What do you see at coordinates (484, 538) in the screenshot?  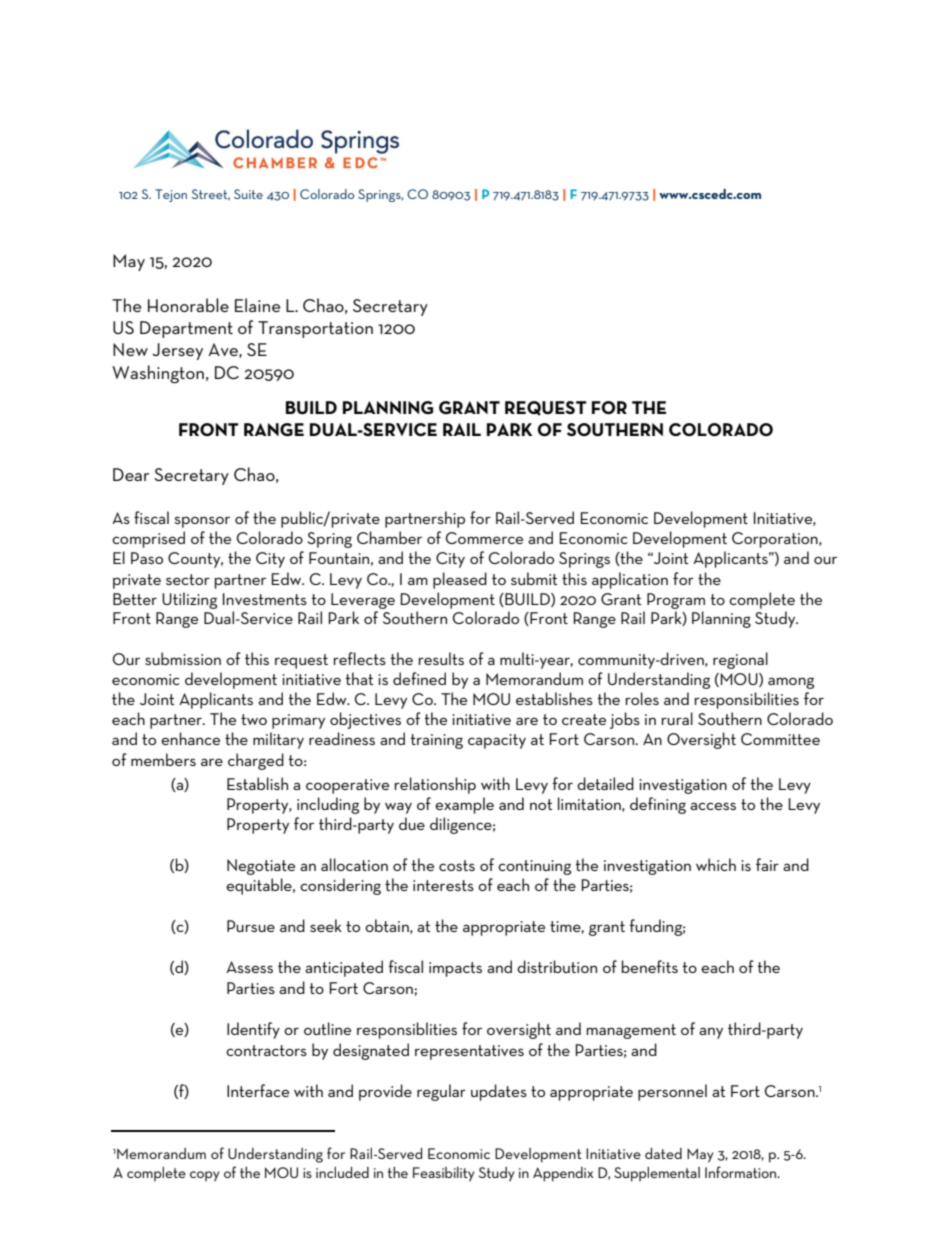 I see `Commerce` at bounding box center [484, 538].
